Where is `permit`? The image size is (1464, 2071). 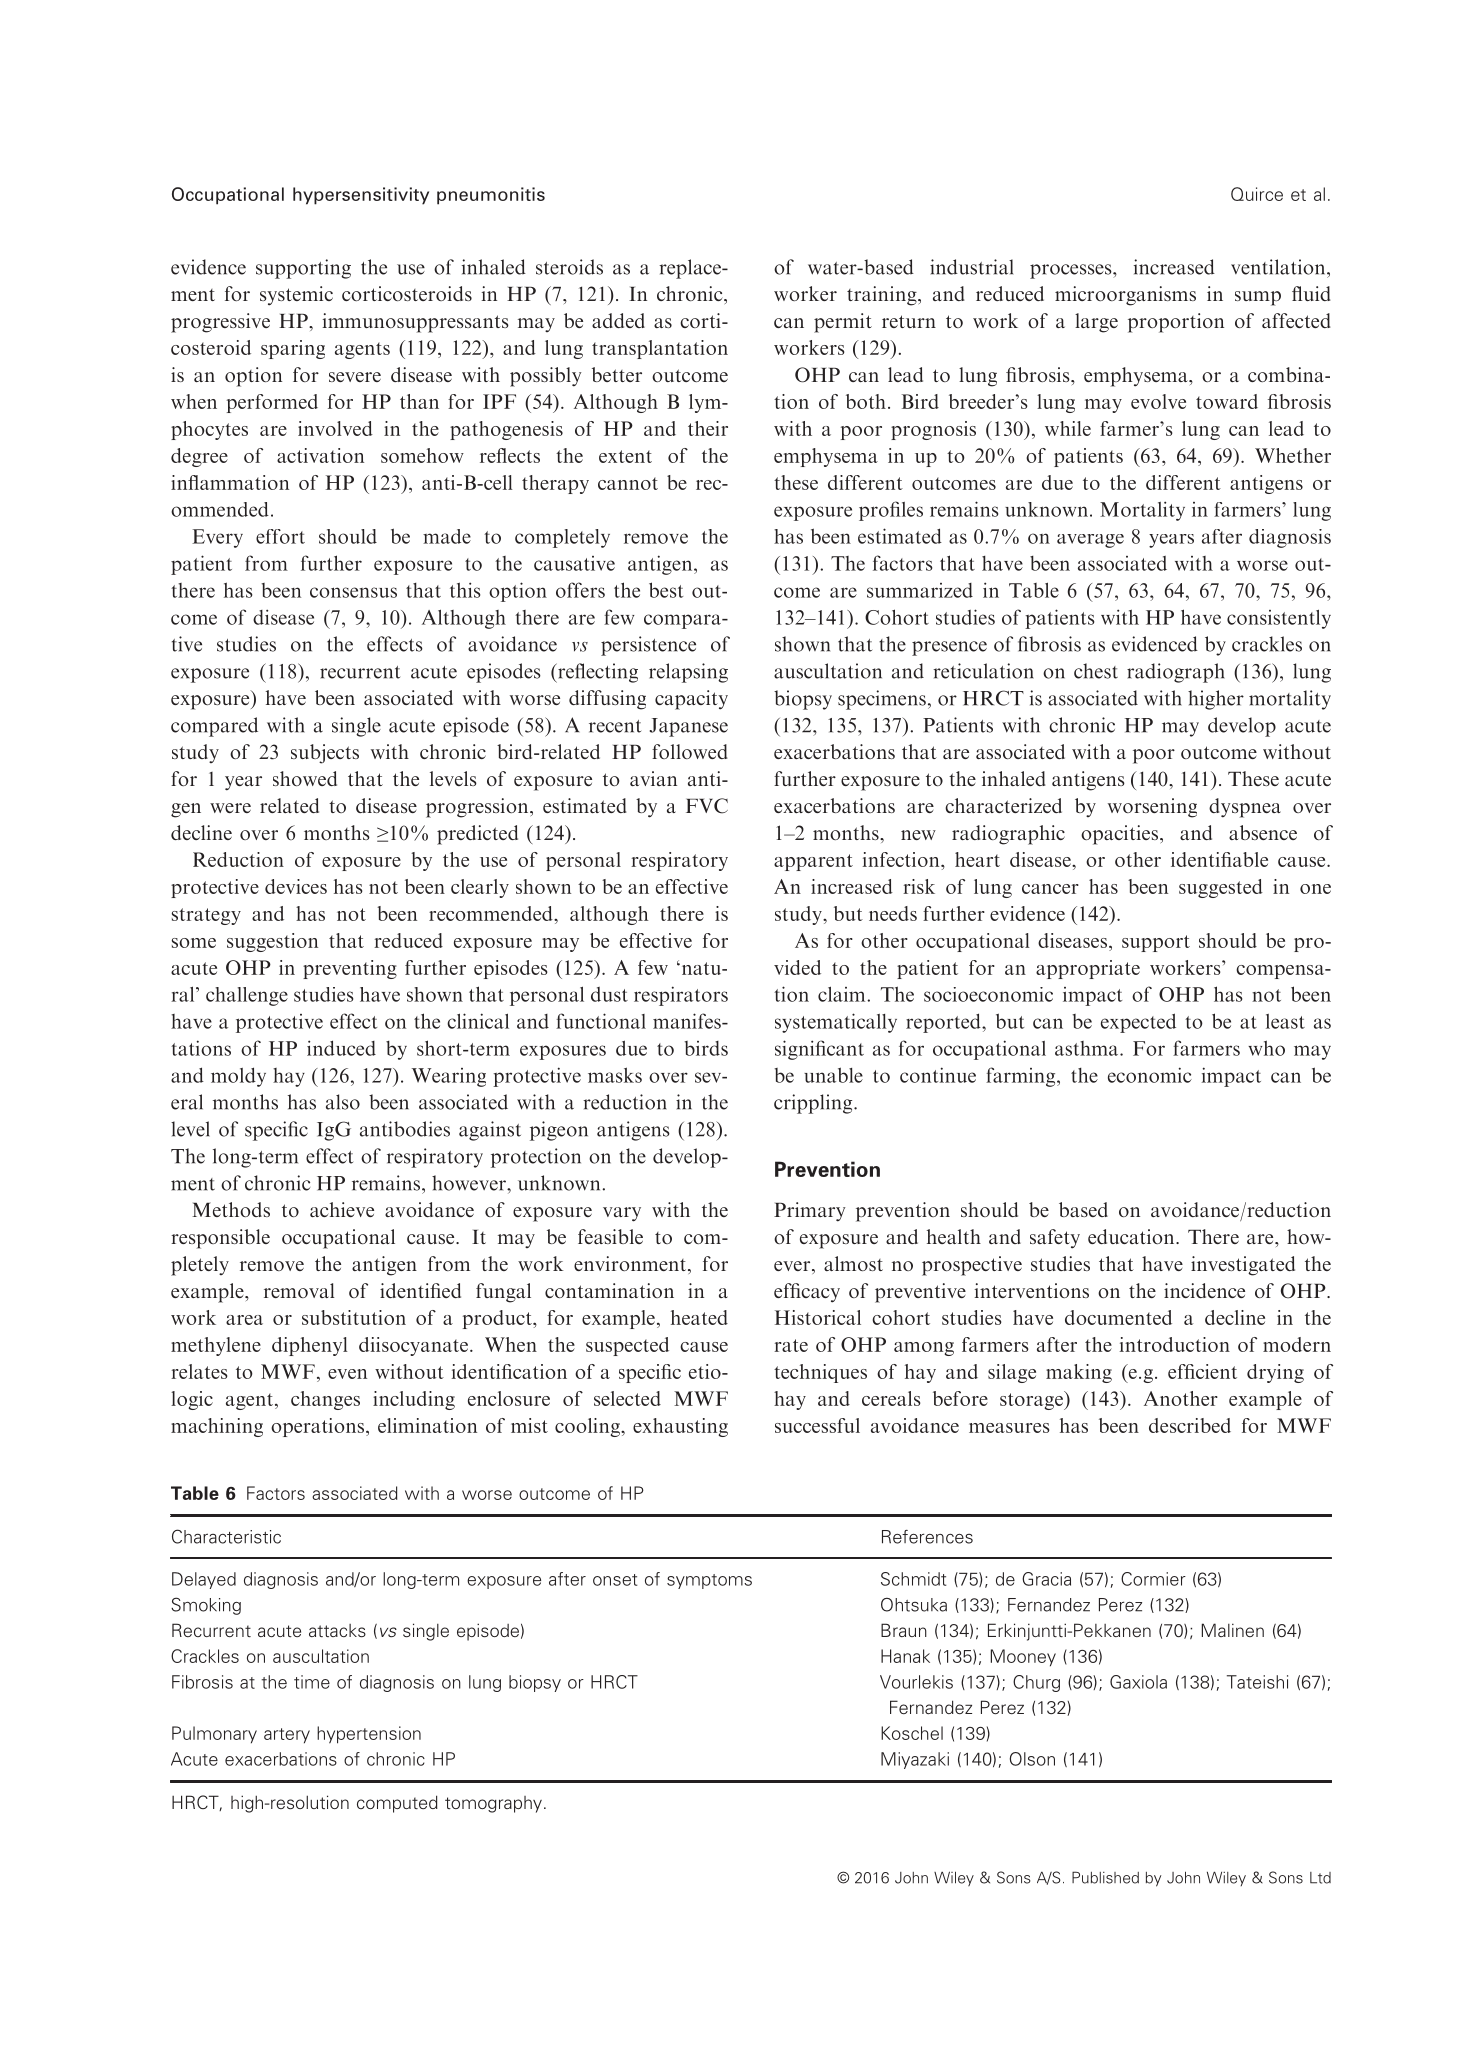 permit is located at coordinates (843, 323).
